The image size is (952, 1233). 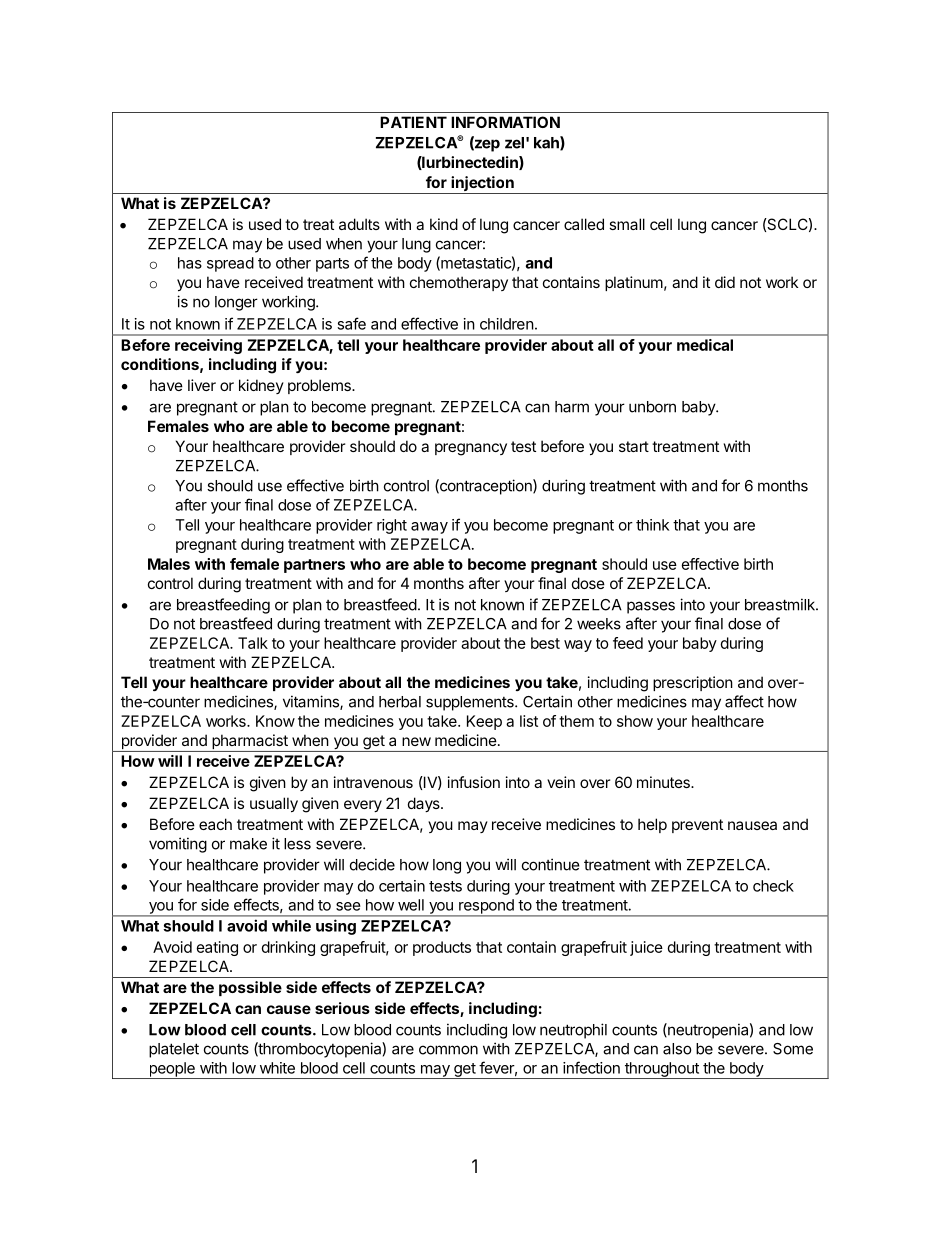 I want to click on INFORMATION, so click(x=505, y=122).
